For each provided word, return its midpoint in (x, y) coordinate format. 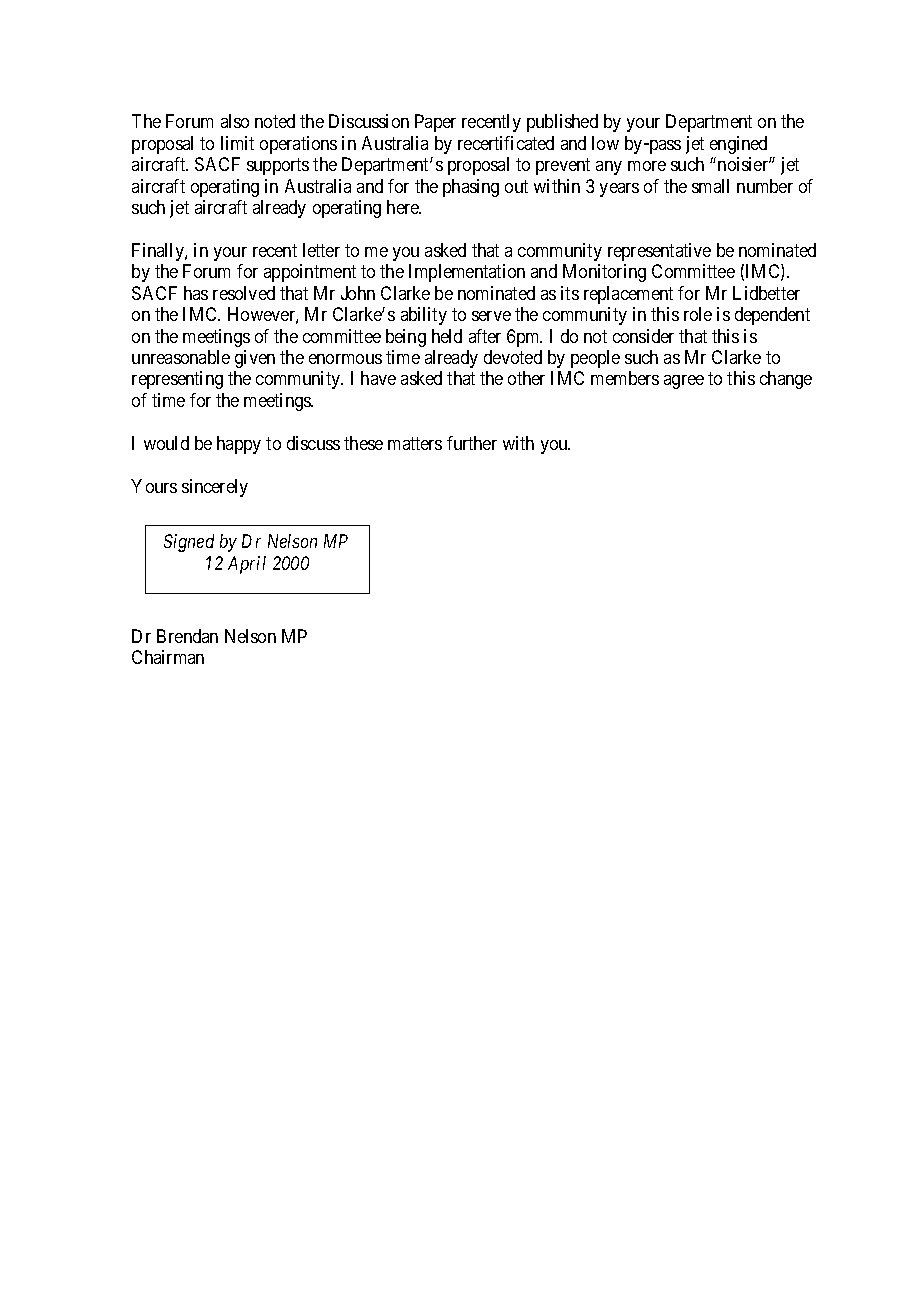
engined (738, 145)
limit (237, 143)
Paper (435, 123)
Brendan (187, 636)
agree (684, 382)
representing (177, 380)
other (526, 378)
